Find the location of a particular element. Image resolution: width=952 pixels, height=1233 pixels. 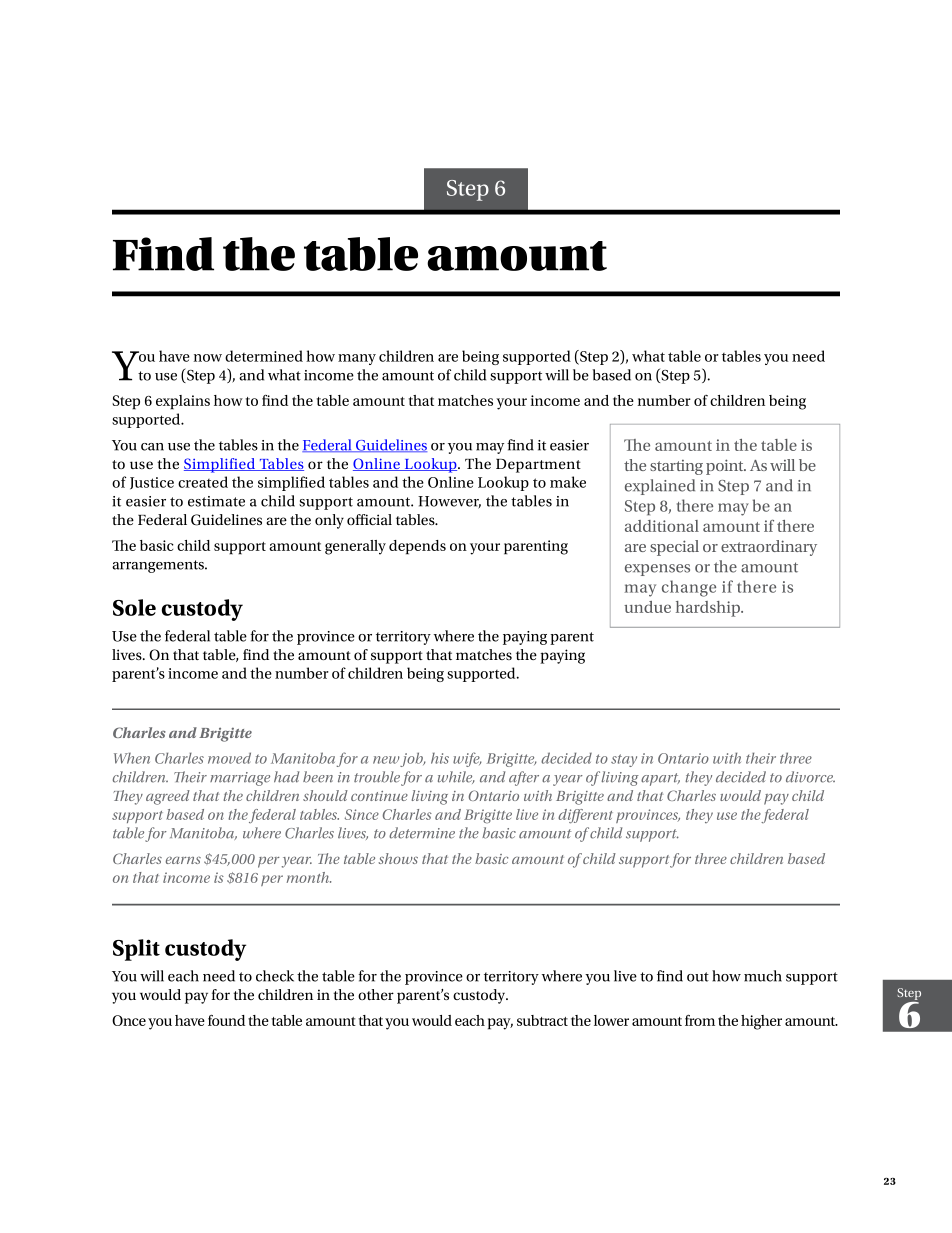

depends is located at coordinates (417, 547).
